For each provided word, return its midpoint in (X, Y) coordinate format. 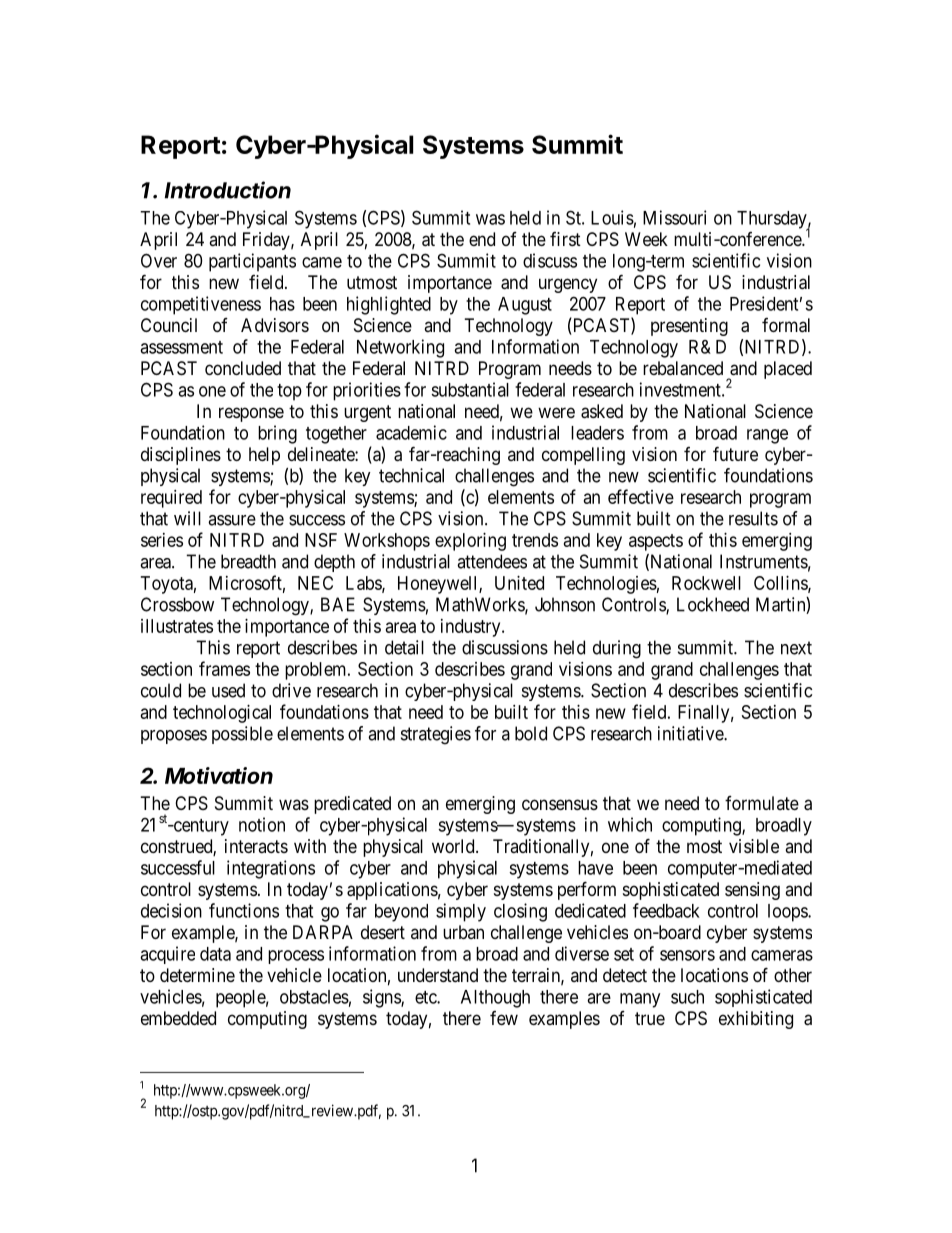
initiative (691, 733)
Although (495, 999)
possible (242, 735)
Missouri (674, 217)
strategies (436, 735)
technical (411, 475)
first (565, 239)
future (735, 453)
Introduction (228, 190)
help (264, 456)
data (215, 954)
